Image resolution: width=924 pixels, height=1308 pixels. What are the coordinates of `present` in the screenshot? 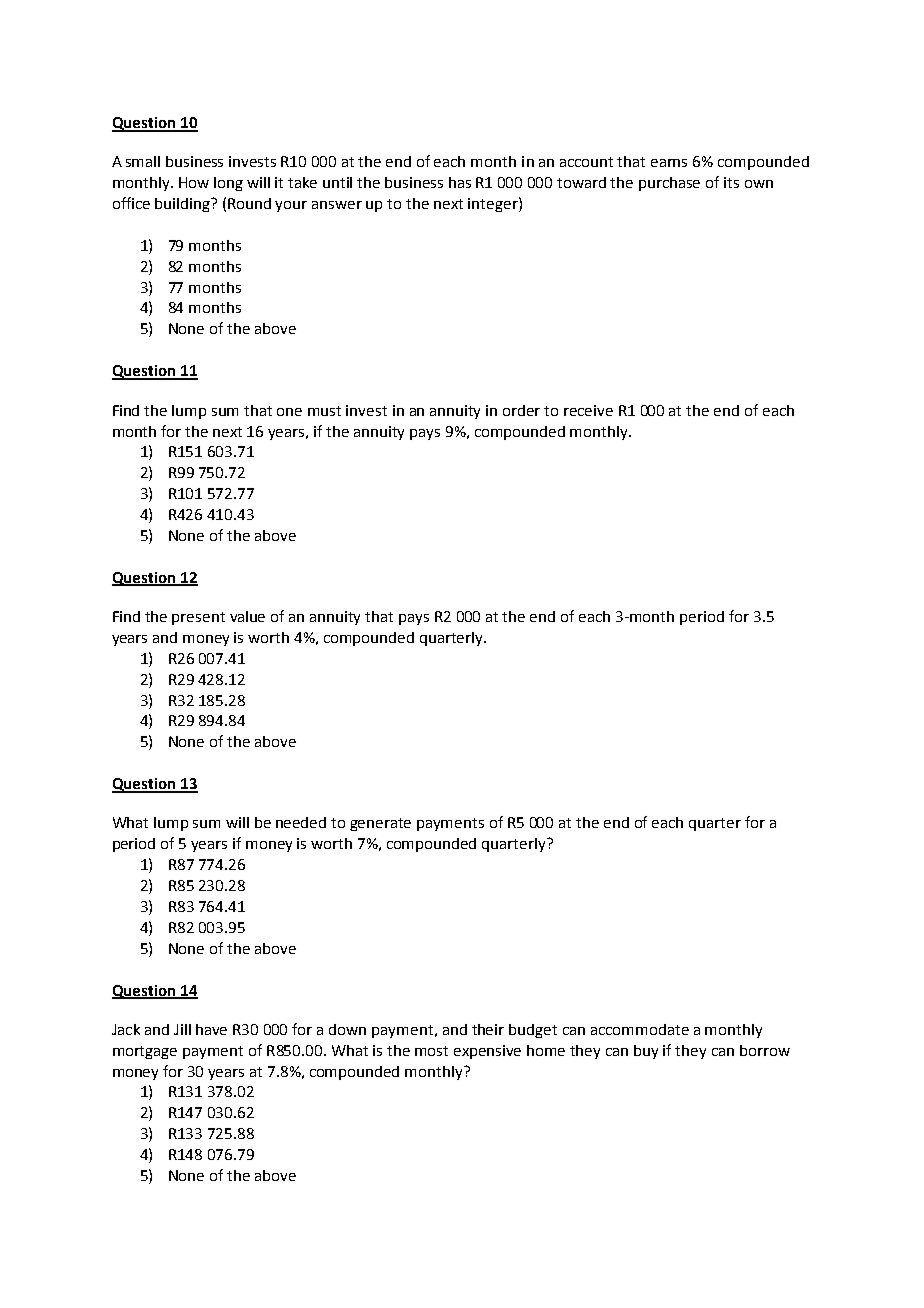 It's located at (198, 618).
